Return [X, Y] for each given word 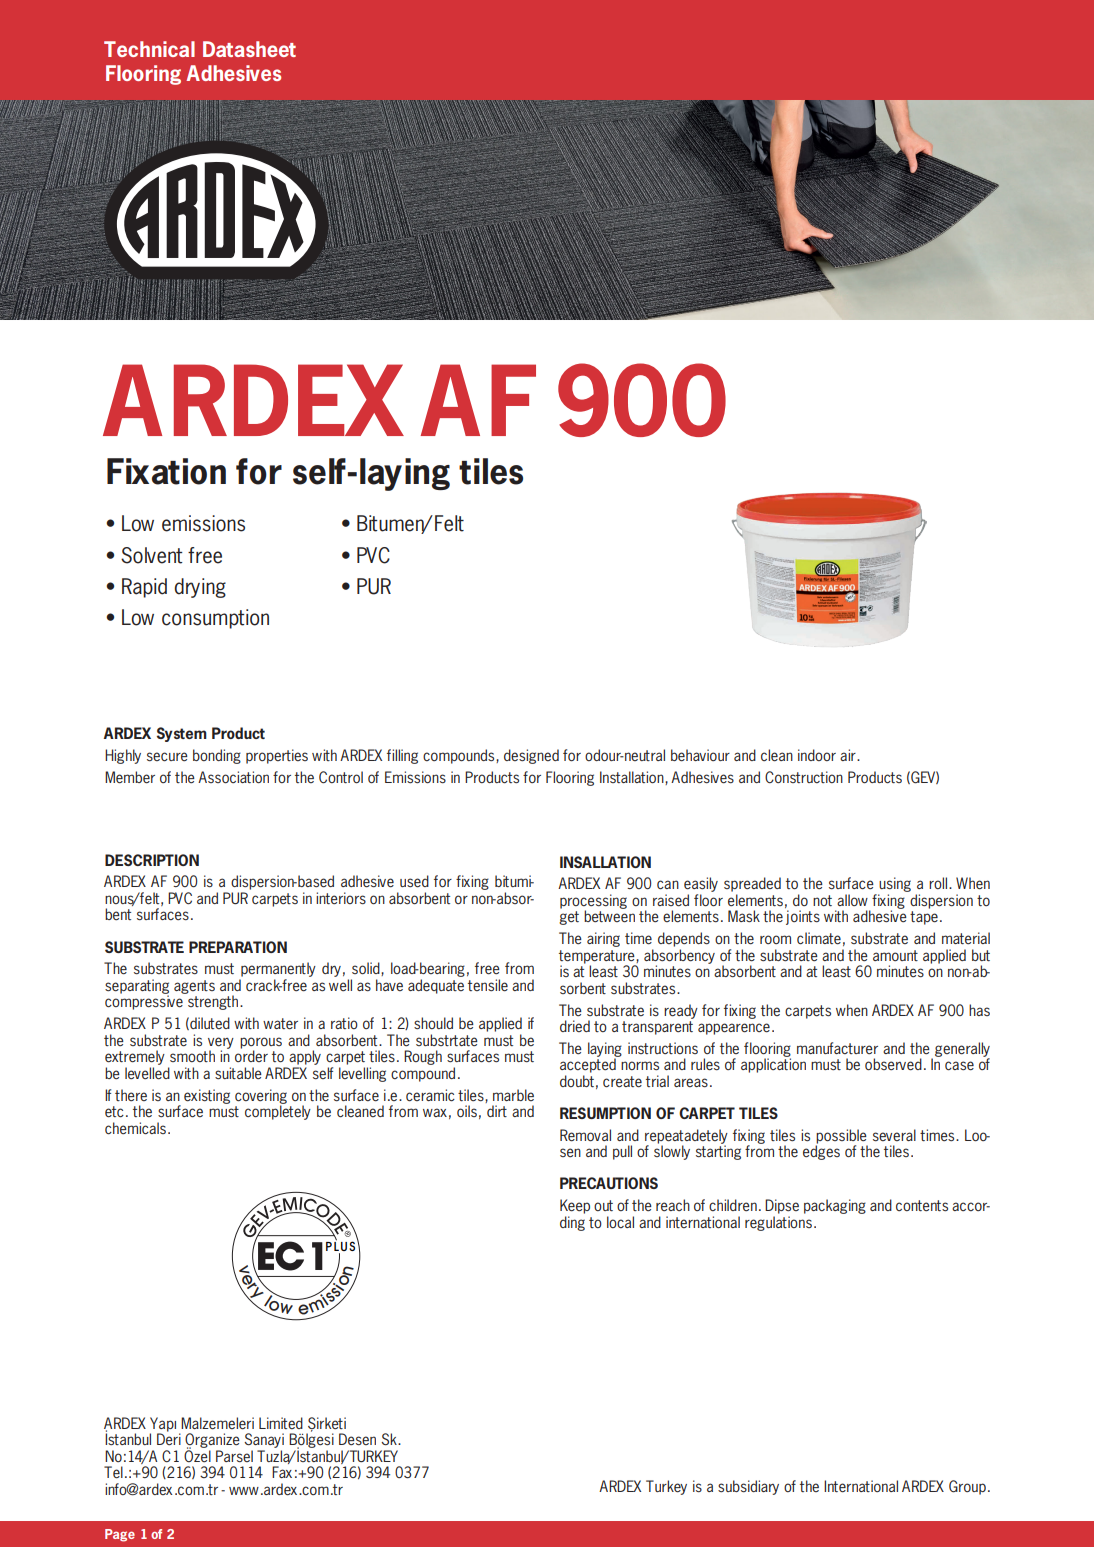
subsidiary [748, 1487]
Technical [149, 49]
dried [575, 1026]
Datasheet [249, 49]
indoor [817, 755]
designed [531, 756]
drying [200, 588]
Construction [804, 777]
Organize [212, 1442]
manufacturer [837, 1048]
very [221, 1044]
